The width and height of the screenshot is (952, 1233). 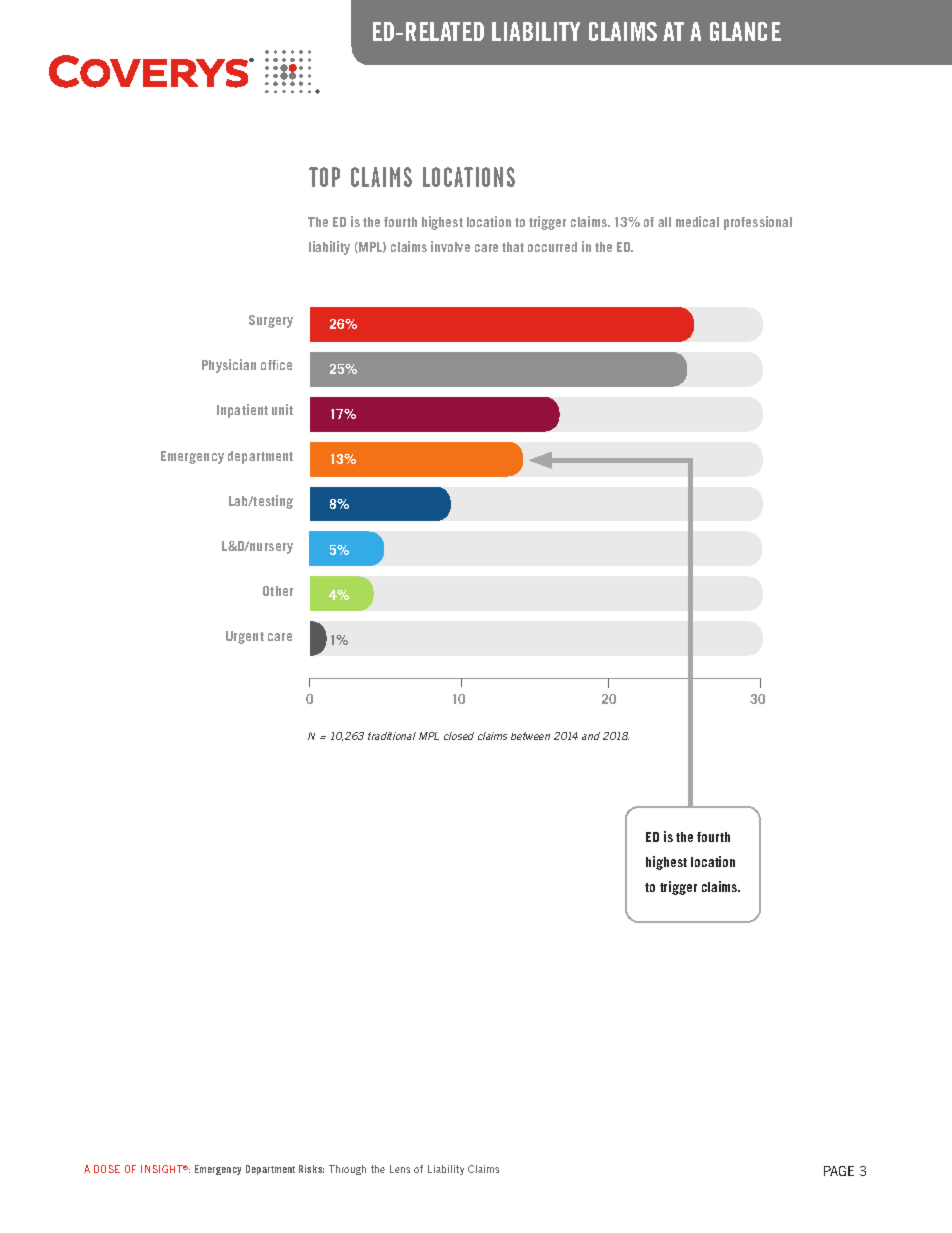 What do you see at coordinates (450, 246) in the screenshot?
I see `involve` at bounding box center [450, 246].
